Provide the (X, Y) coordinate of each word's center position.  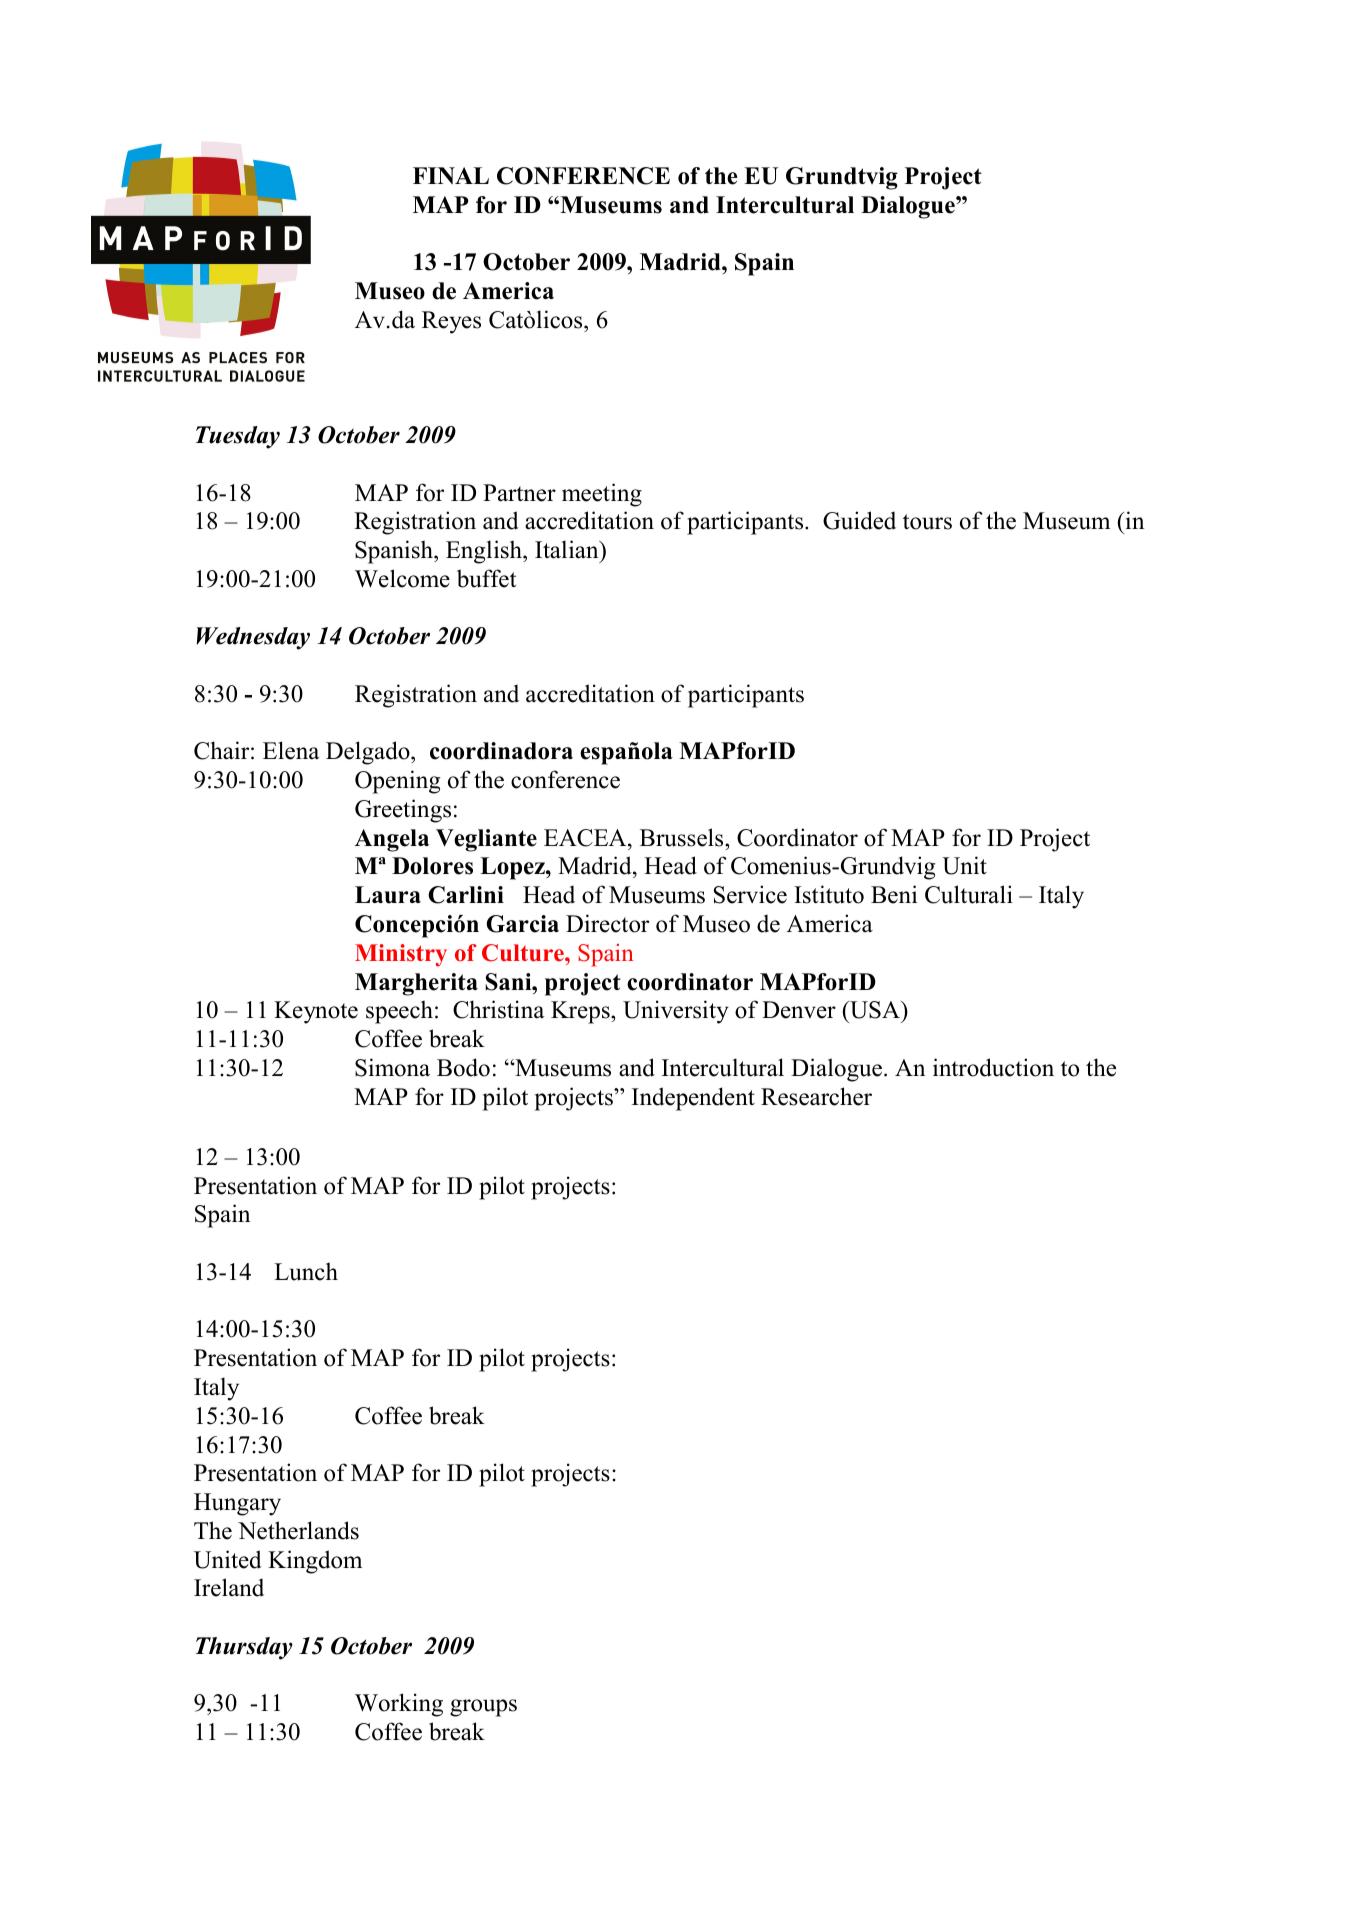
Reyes (451, 322)
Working (399, 1705)
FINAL (451, 176)
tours (927, 522)
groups (483, 1708)
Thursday (244, 1648)
